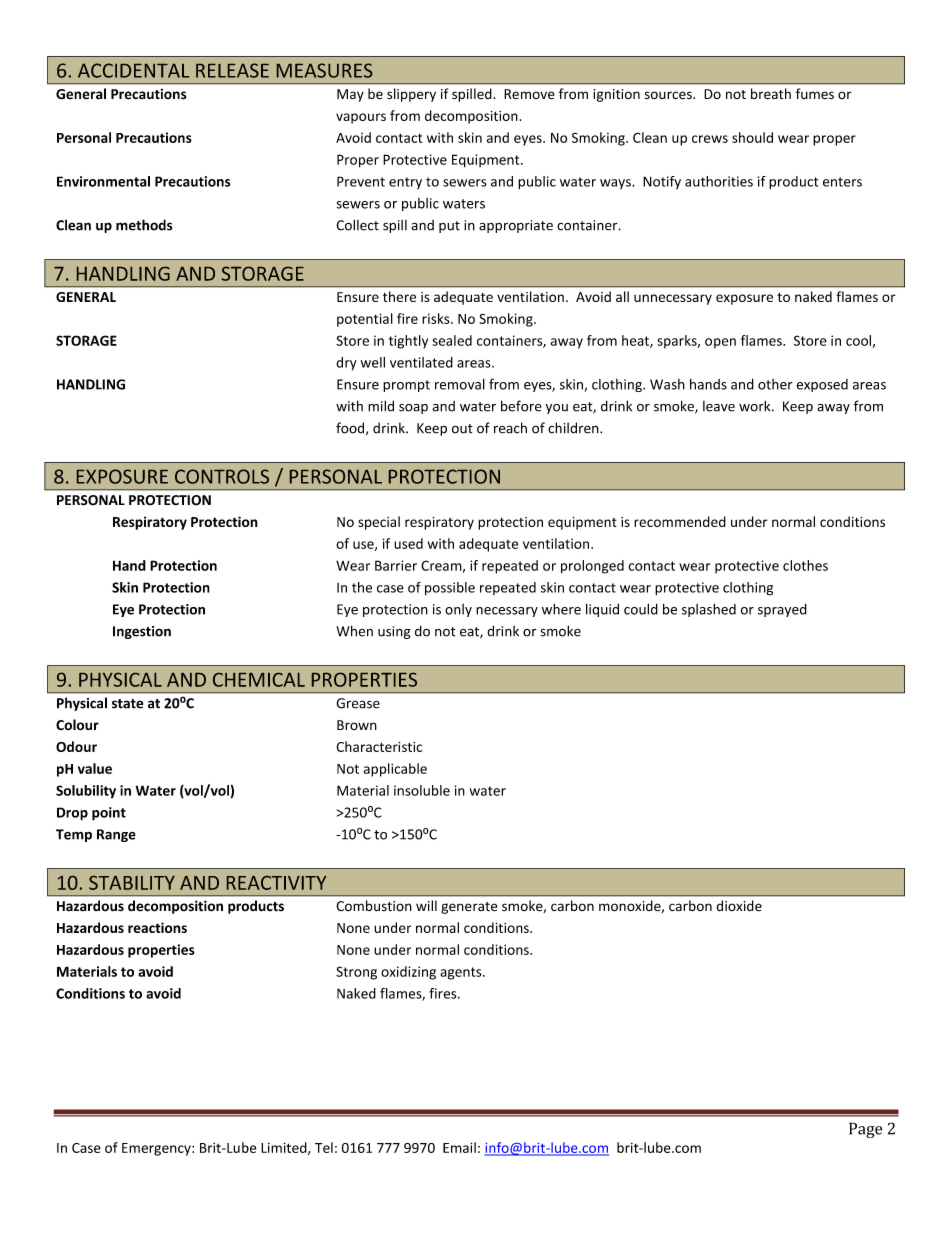  What do you see at coordinates (411, 95) in the document?
I see `slippery` at bounding box center [411, 95].
